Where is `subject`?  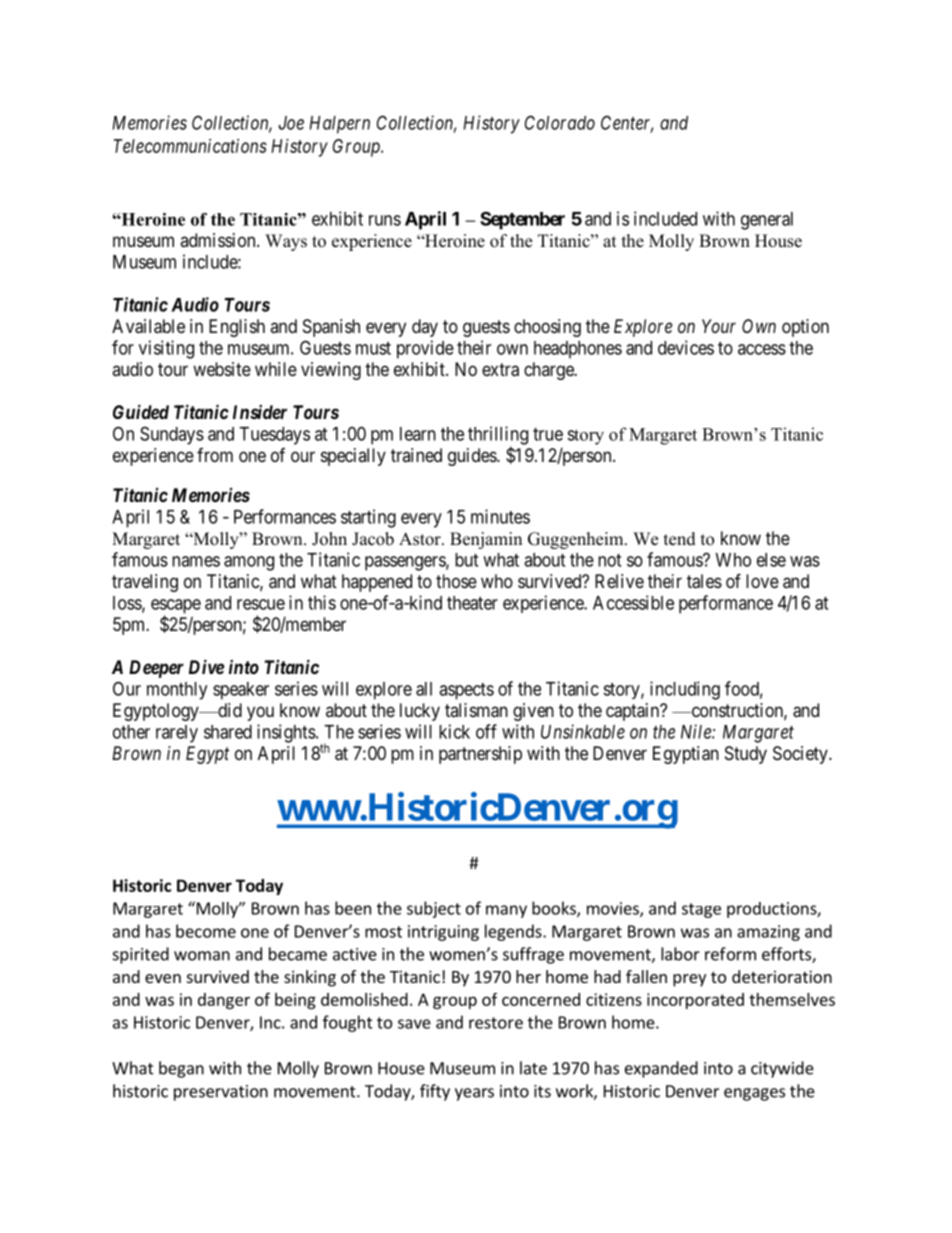
subject is located at coordinates (434, 909).
